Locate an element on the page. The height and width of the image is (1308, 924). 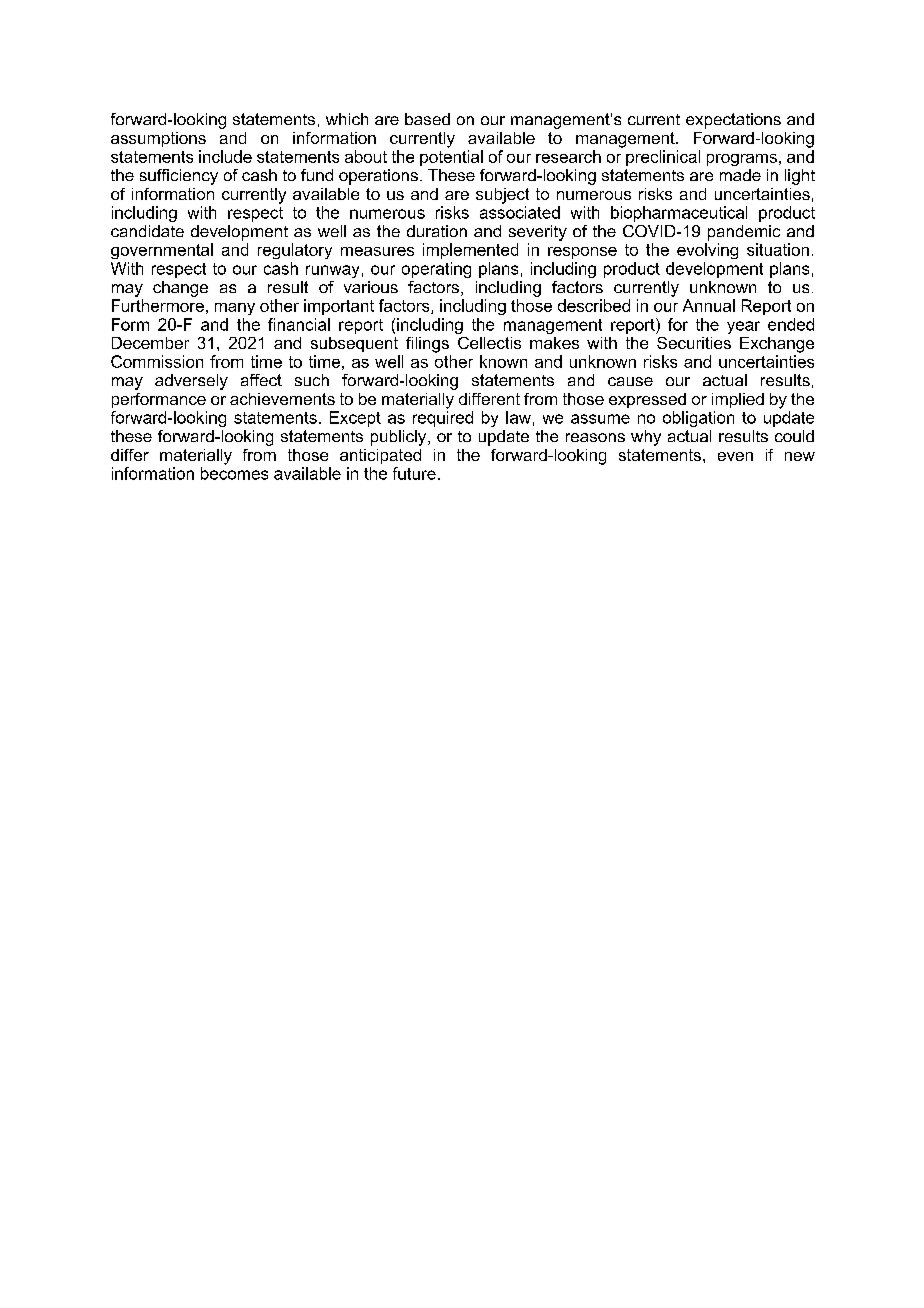
based is located at coordinates (427, 119).
